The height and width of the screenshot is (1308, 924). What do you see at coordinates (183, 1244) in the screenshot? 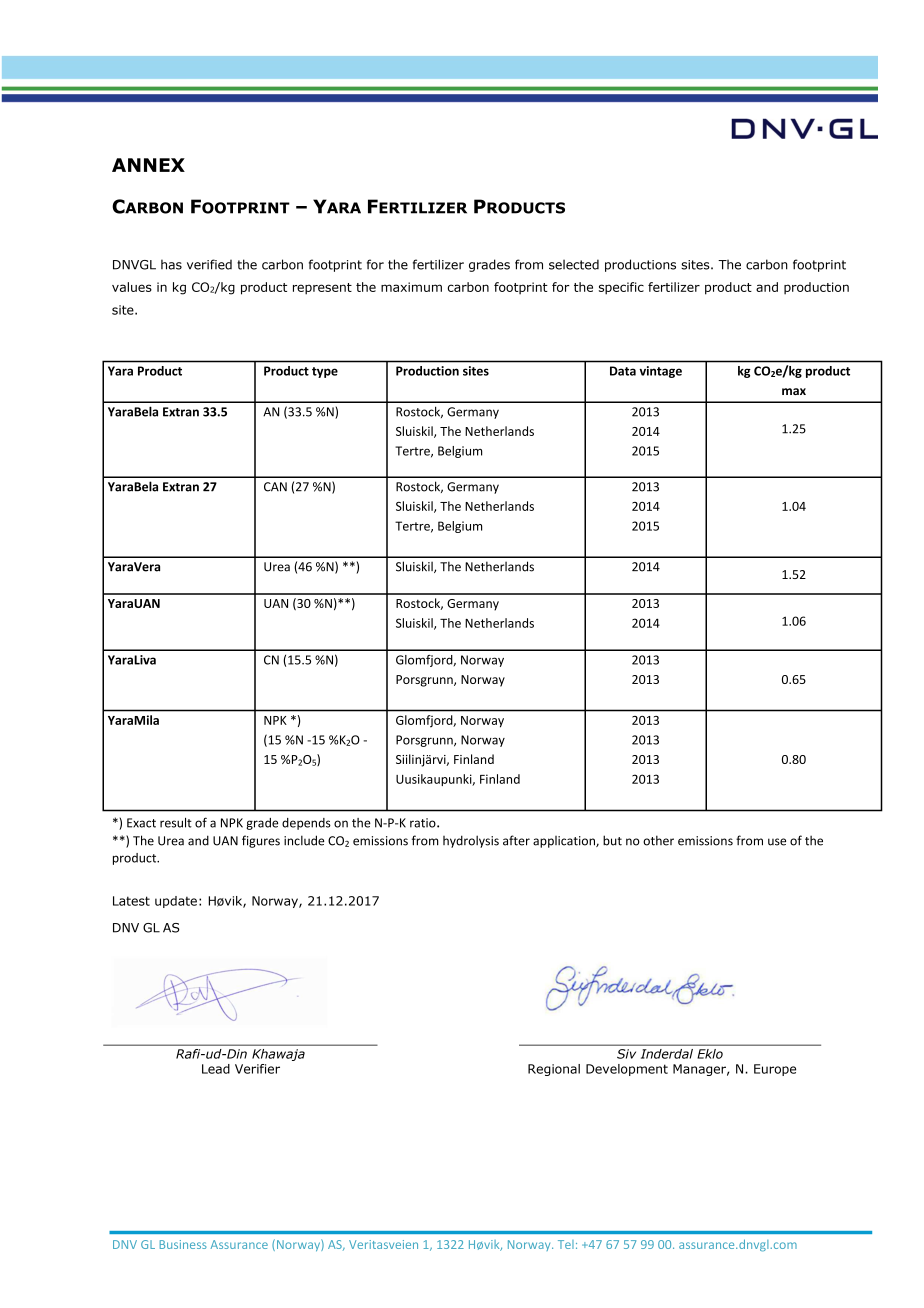
I see `Business` at bounding box center [183, 1244].
